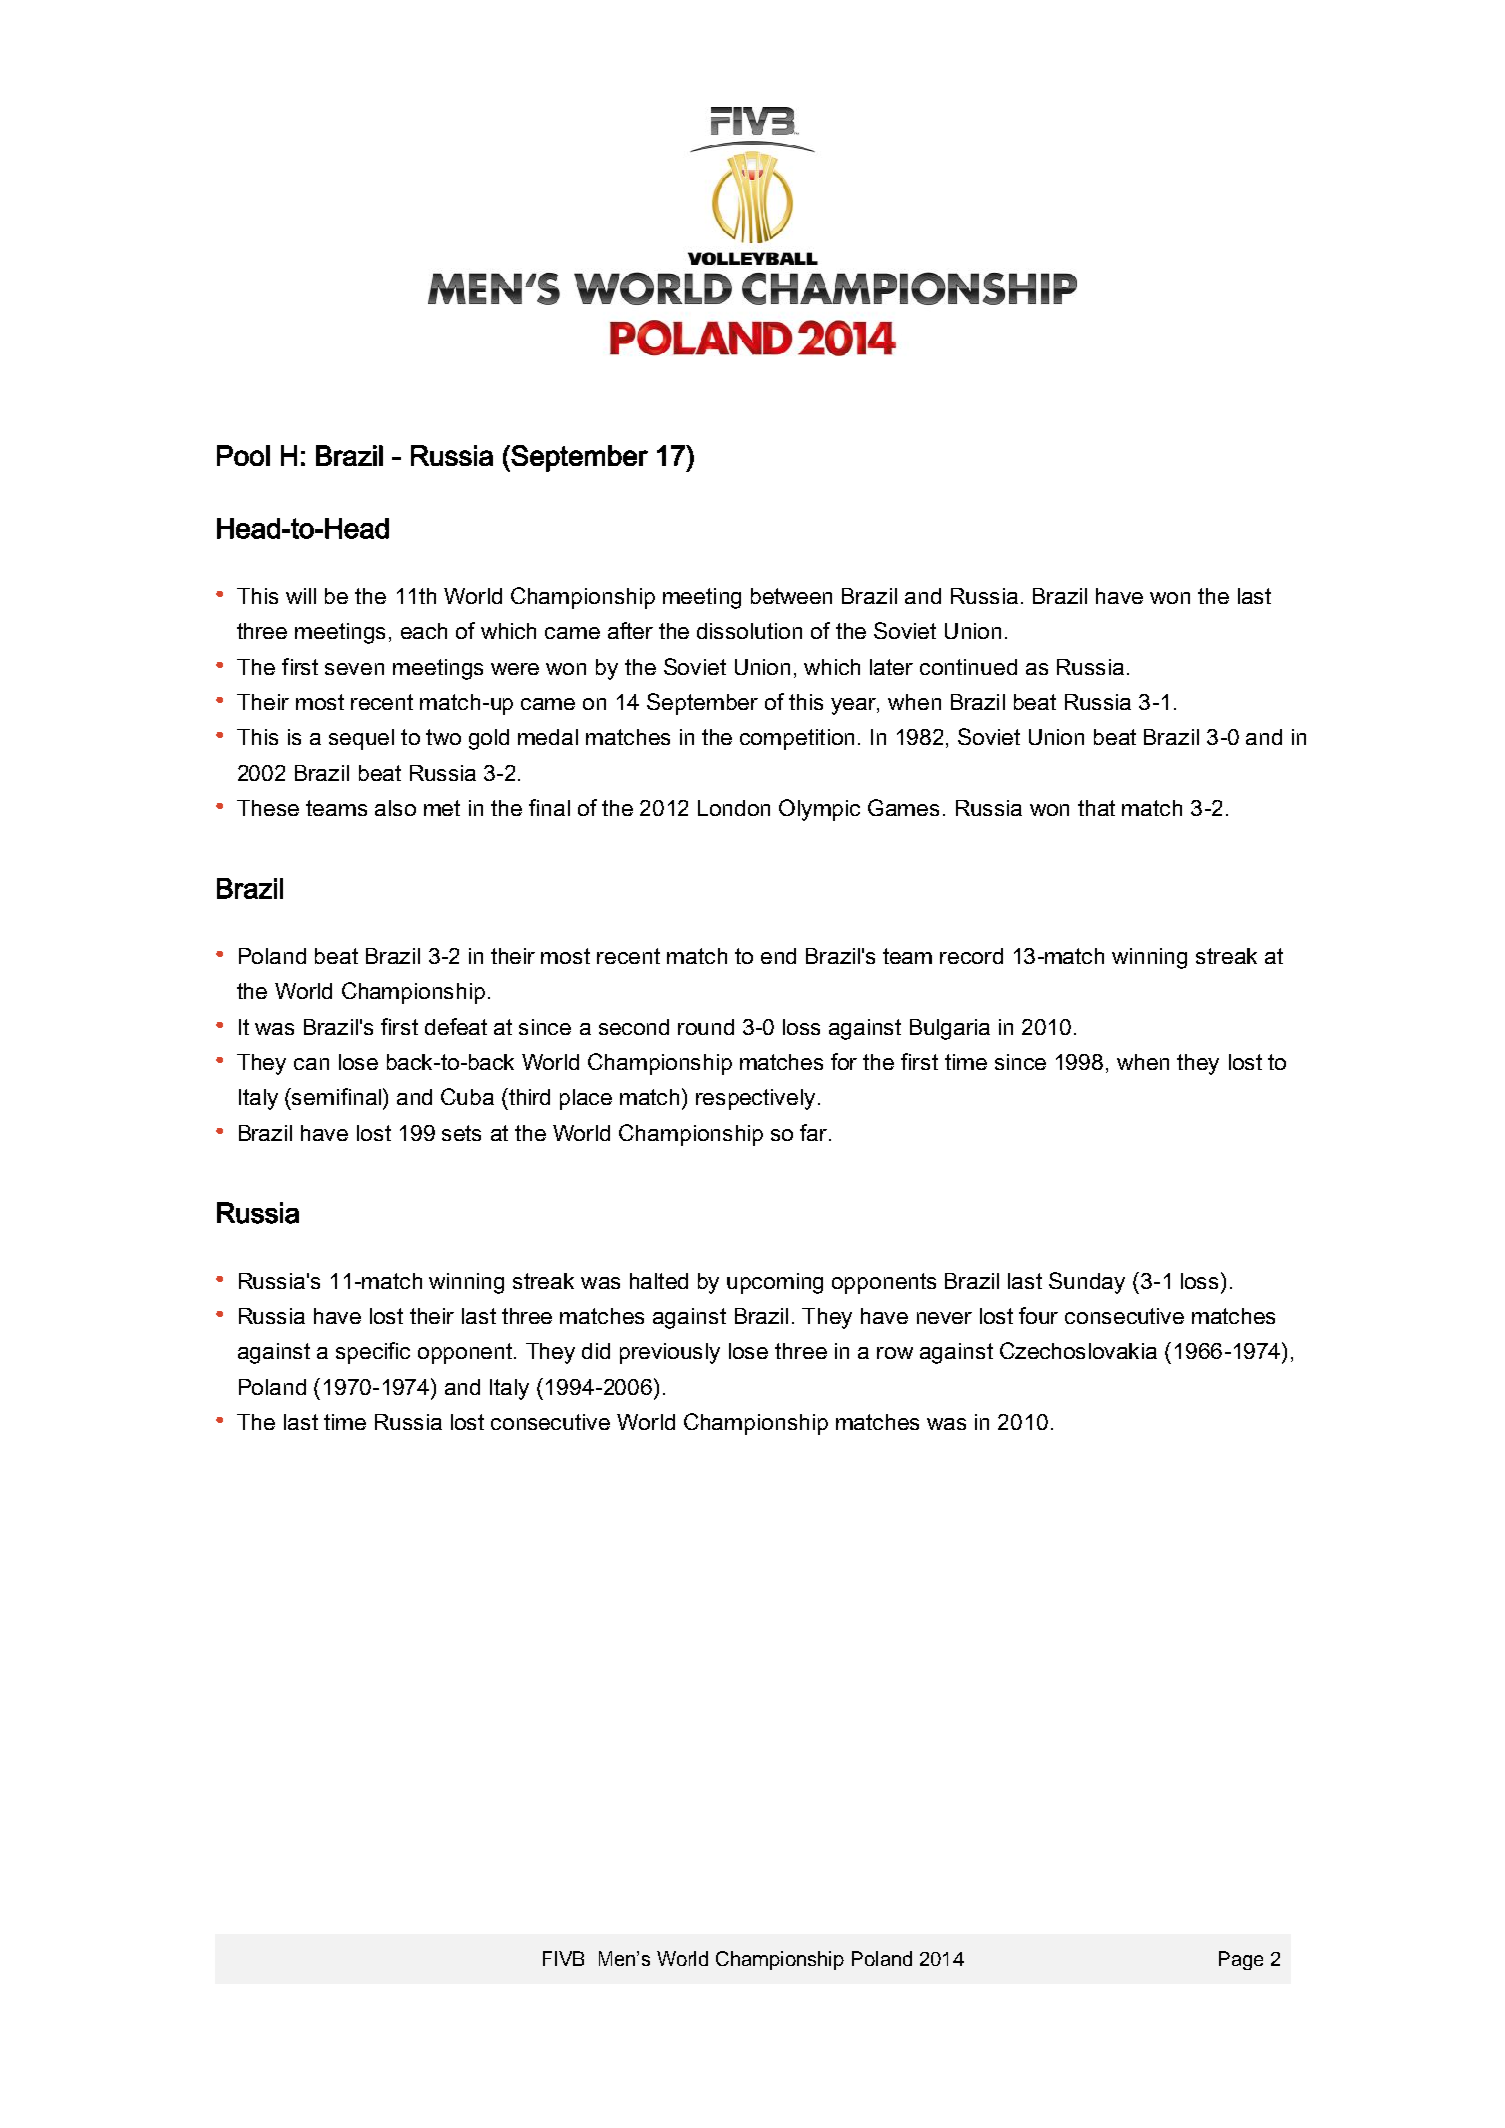 This document has height=2128, width=1505. What do you see at coordinates (1078, 1350) in the document?
I see `Czechoslovakia` at bounding box center [1078, 1350].
